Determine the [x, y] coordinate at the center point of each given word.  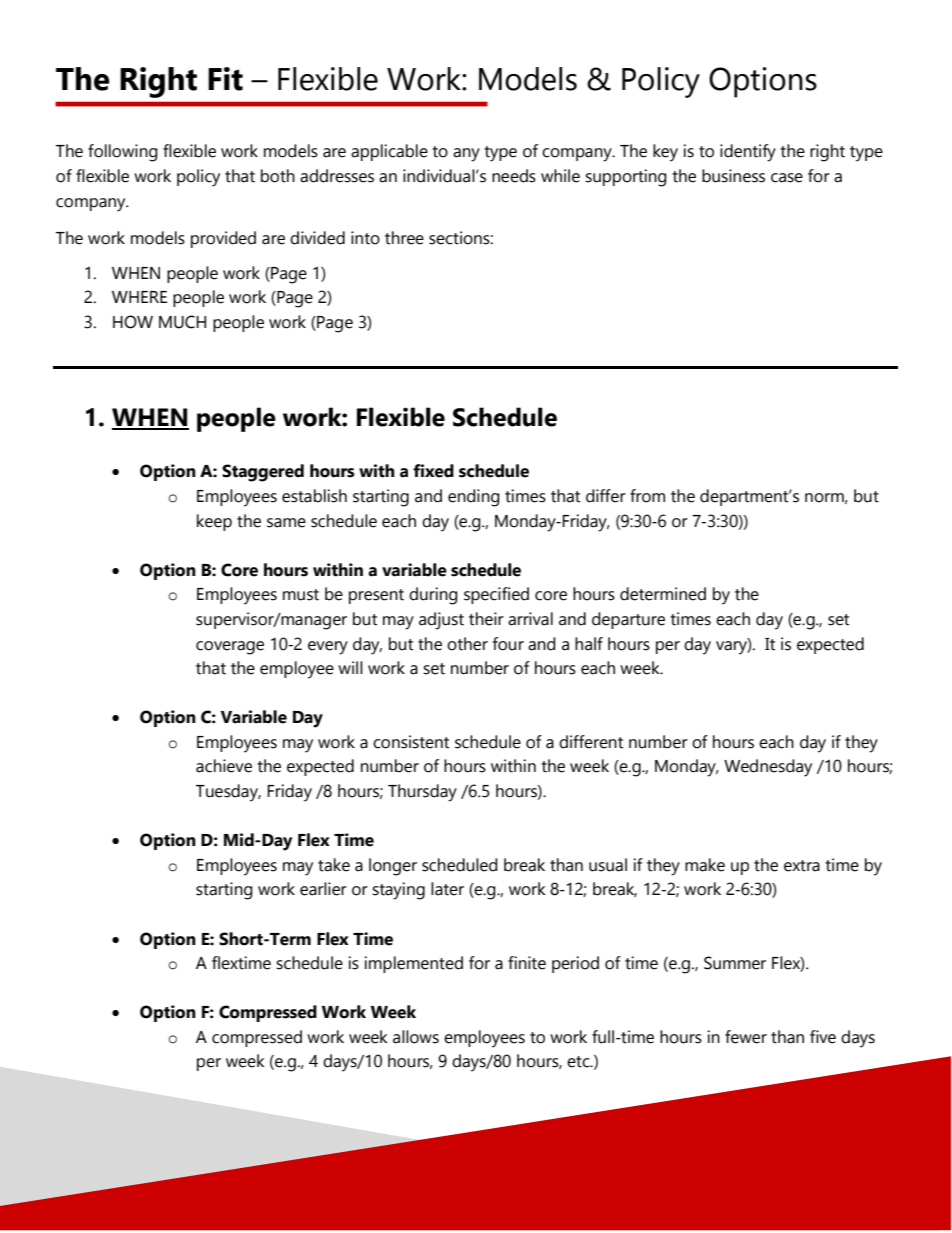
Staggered [263, 473]
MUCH [182, 322]
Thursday [422, 793]
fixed [433, 471]
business [733, 176]
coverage [230, 648]
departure [628, 620]
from [647, 496]
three [404, 238]
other [467, 644]
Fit [225, 79]
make [705, 865]
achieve [224, 766]
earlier [323, 889]
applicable [389, 152]
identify [748, 153]
